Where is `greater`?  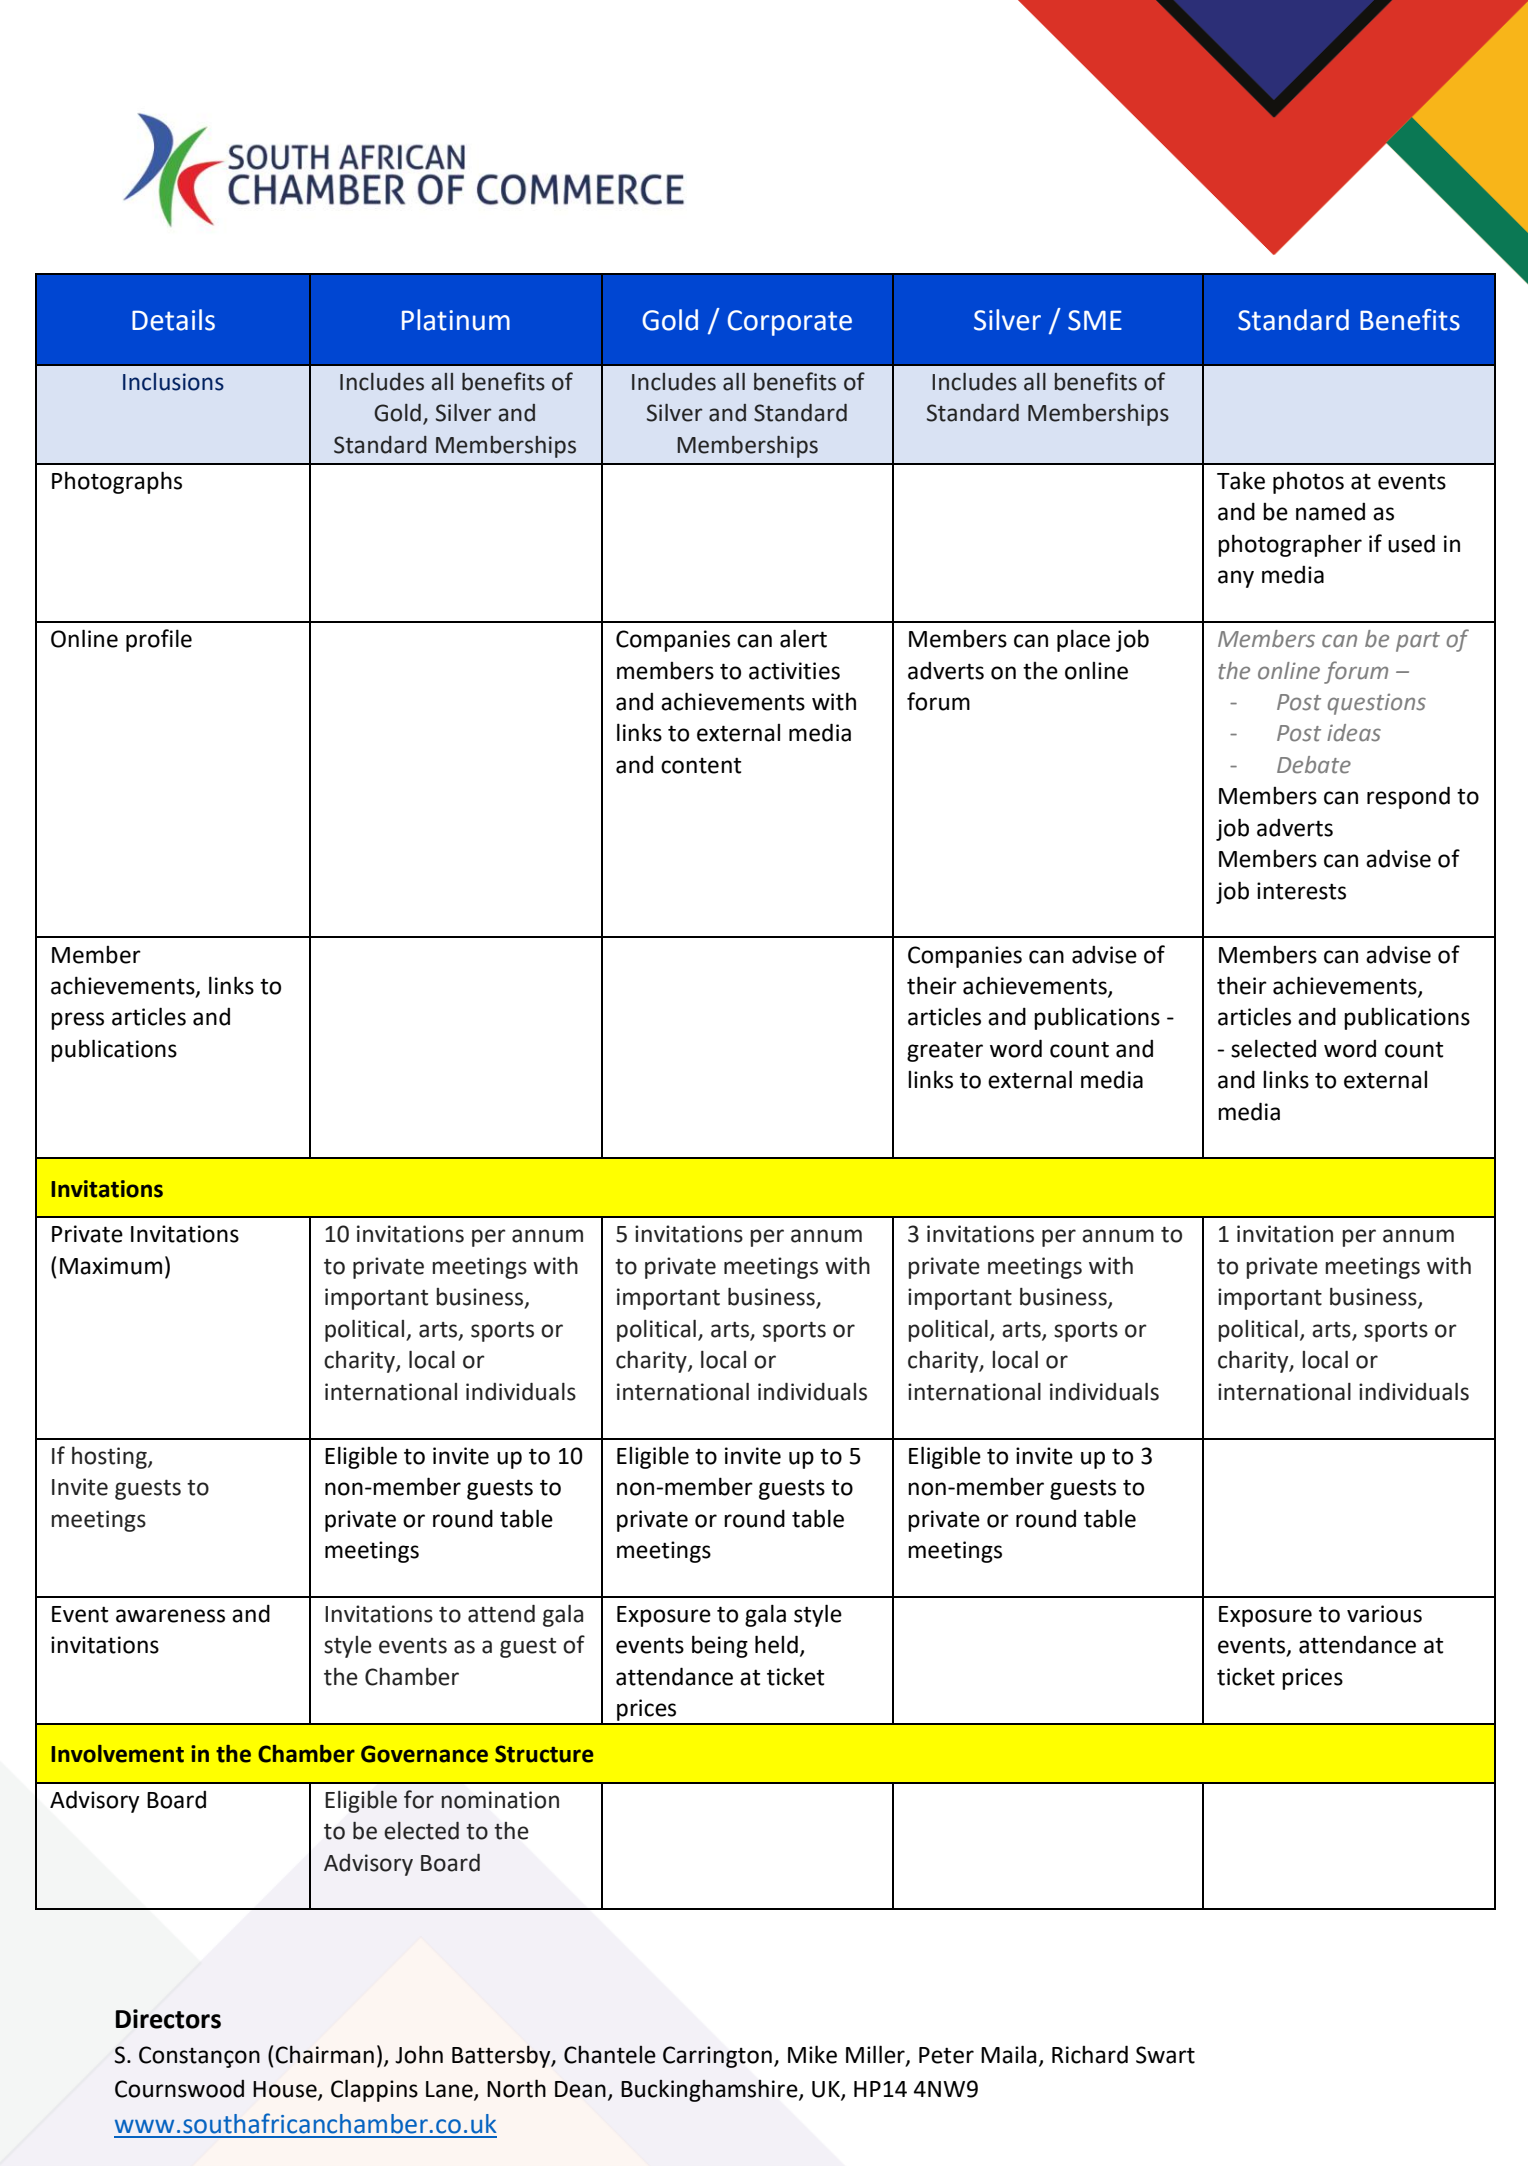
greater is located at coordinates (945, 1051).
